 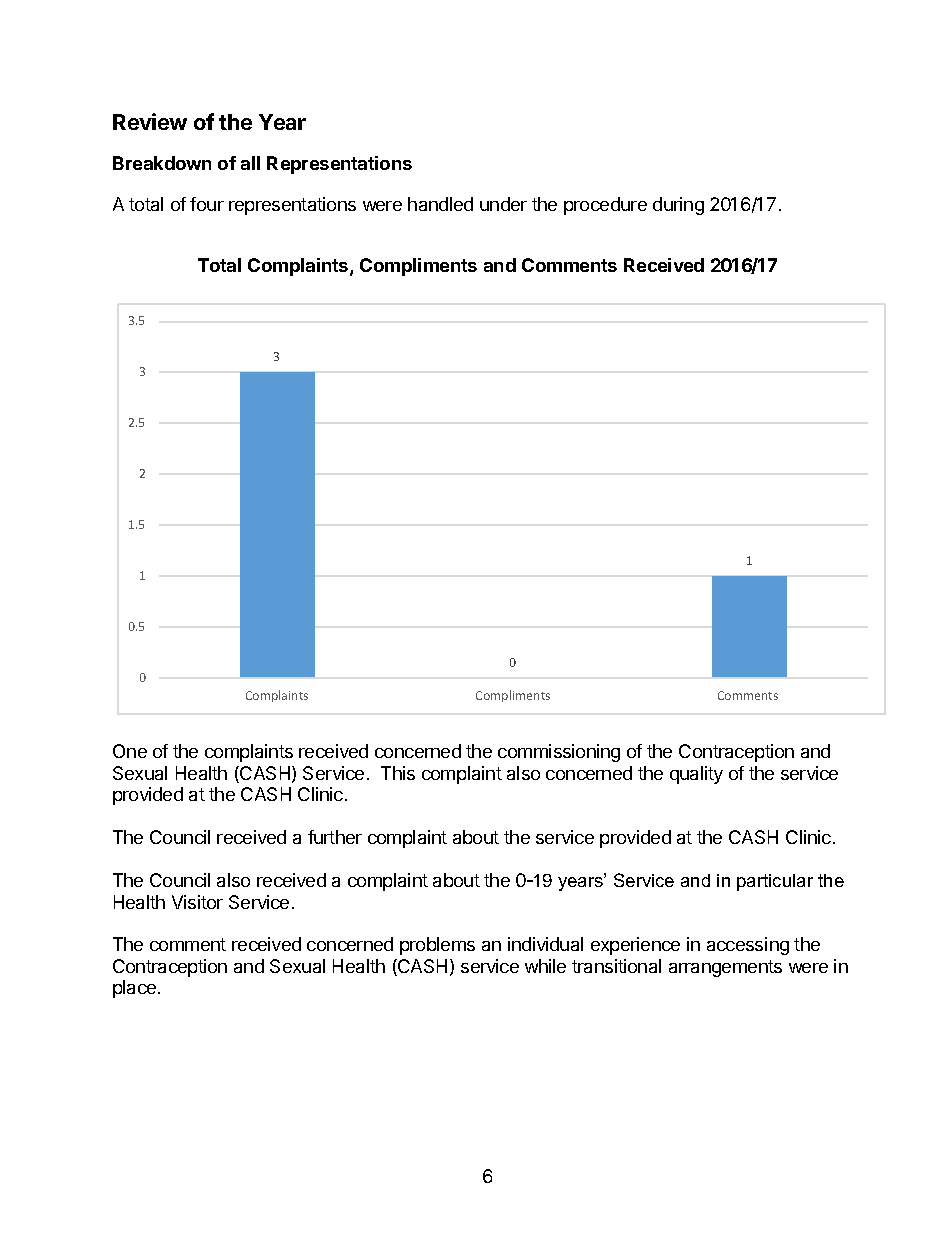 I want to click on problems, so click(x=437, y=946).
